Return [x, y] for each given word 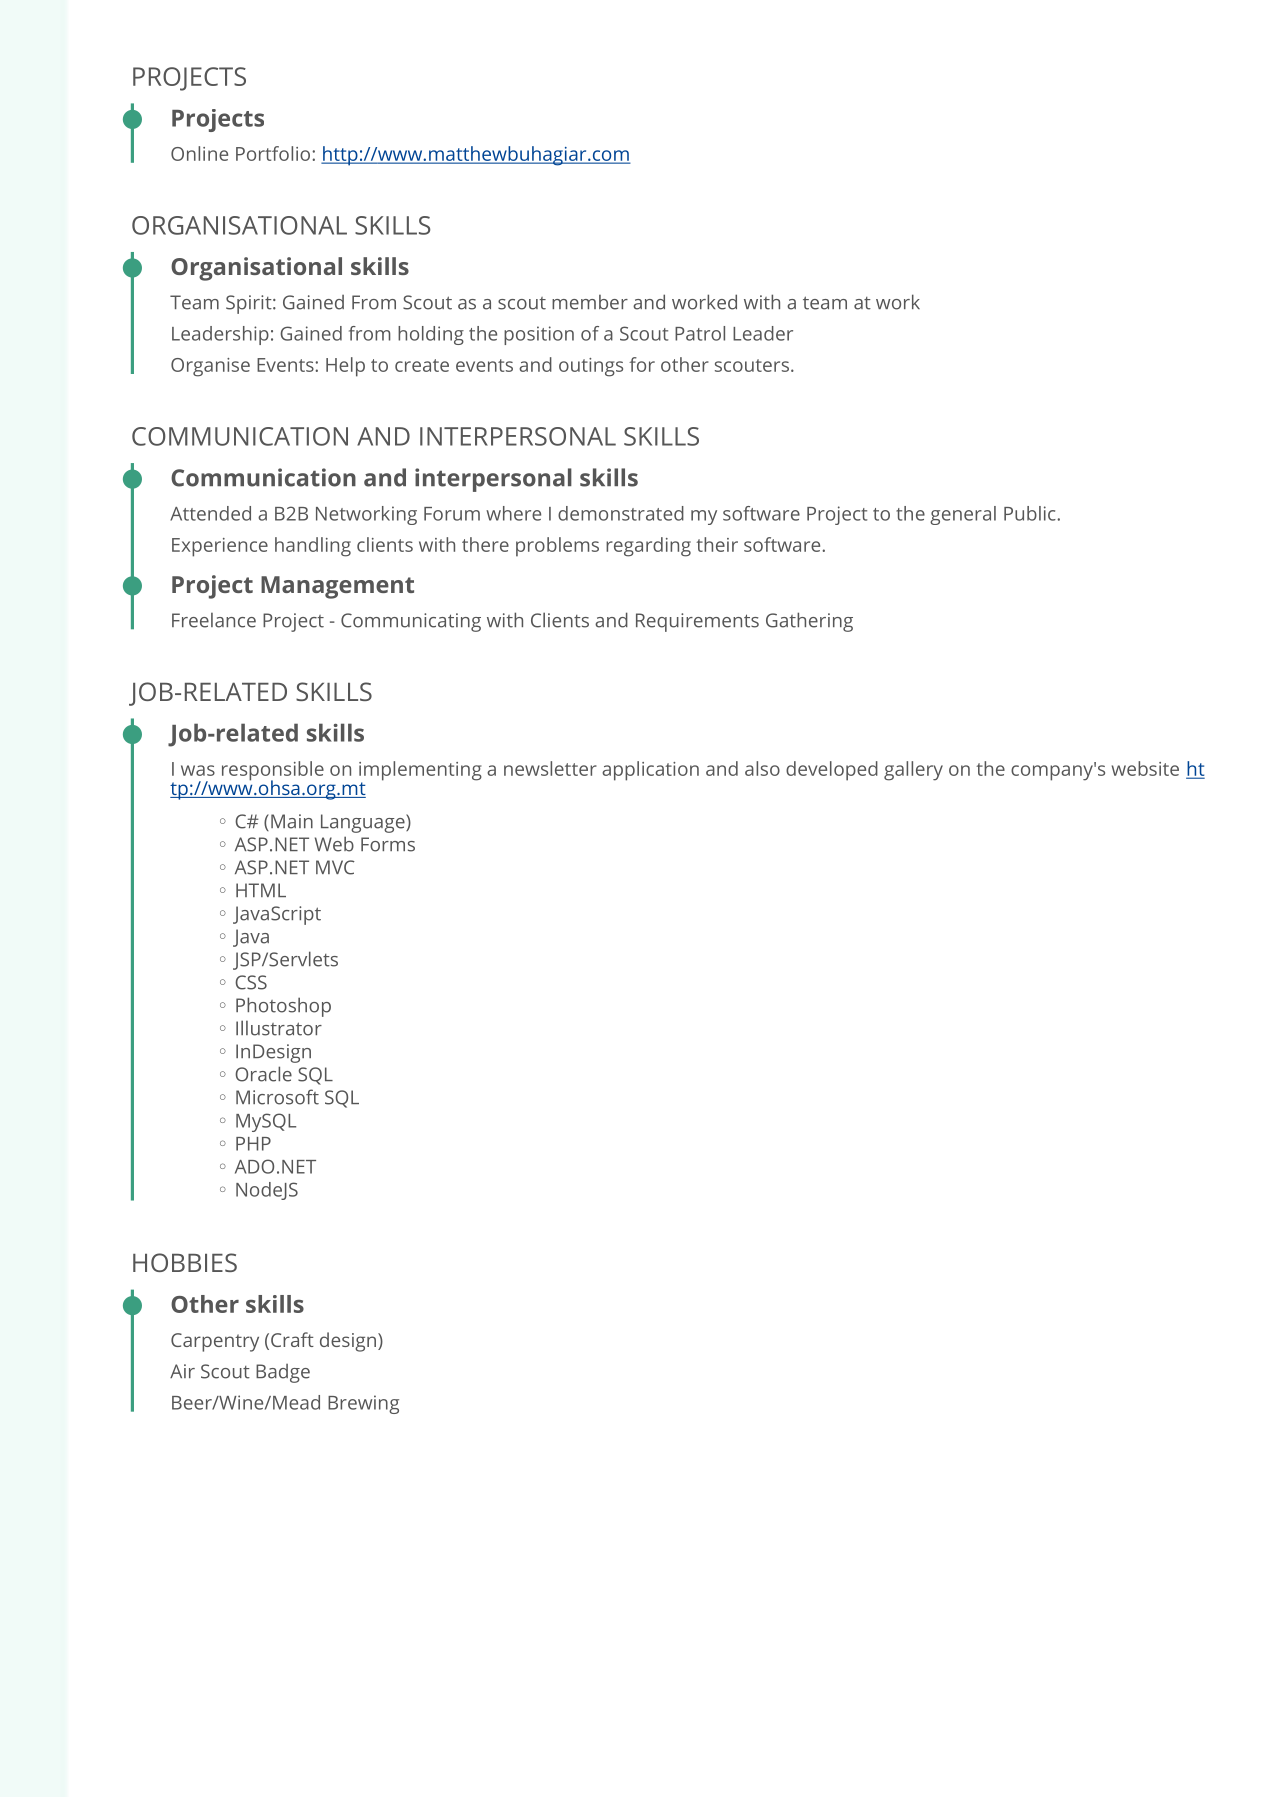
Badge [283, 1373]
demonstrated [621, 513]
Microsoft [277, 1097]
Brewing [363, 1404]
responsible [273, 772]
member [590, 302]
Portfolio [274, 153]
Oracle [263, 1074]
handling [313, 547]
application [650, 771]
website [1145, 768]
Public [1031, 513]
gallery [913, 771]
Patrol [700, 333]
